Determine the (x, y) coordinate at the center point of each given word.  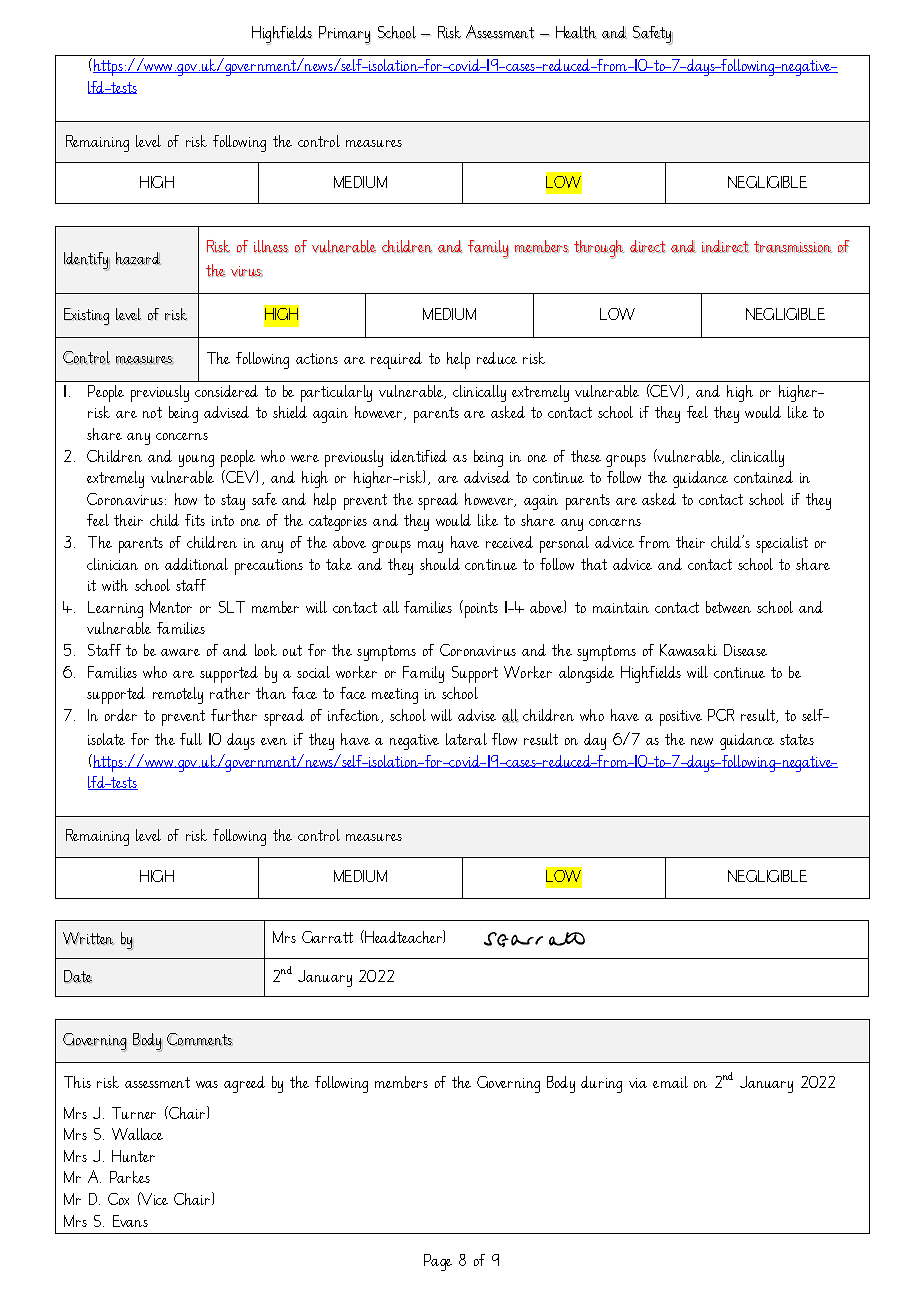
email (670, 1082)
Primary (345, 35)
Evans (130, 1221)
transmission (793, 247)
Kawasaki (688, 650)
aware (180, 652)
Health (576, 32)
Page (438, 1262)
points (480, 609)
